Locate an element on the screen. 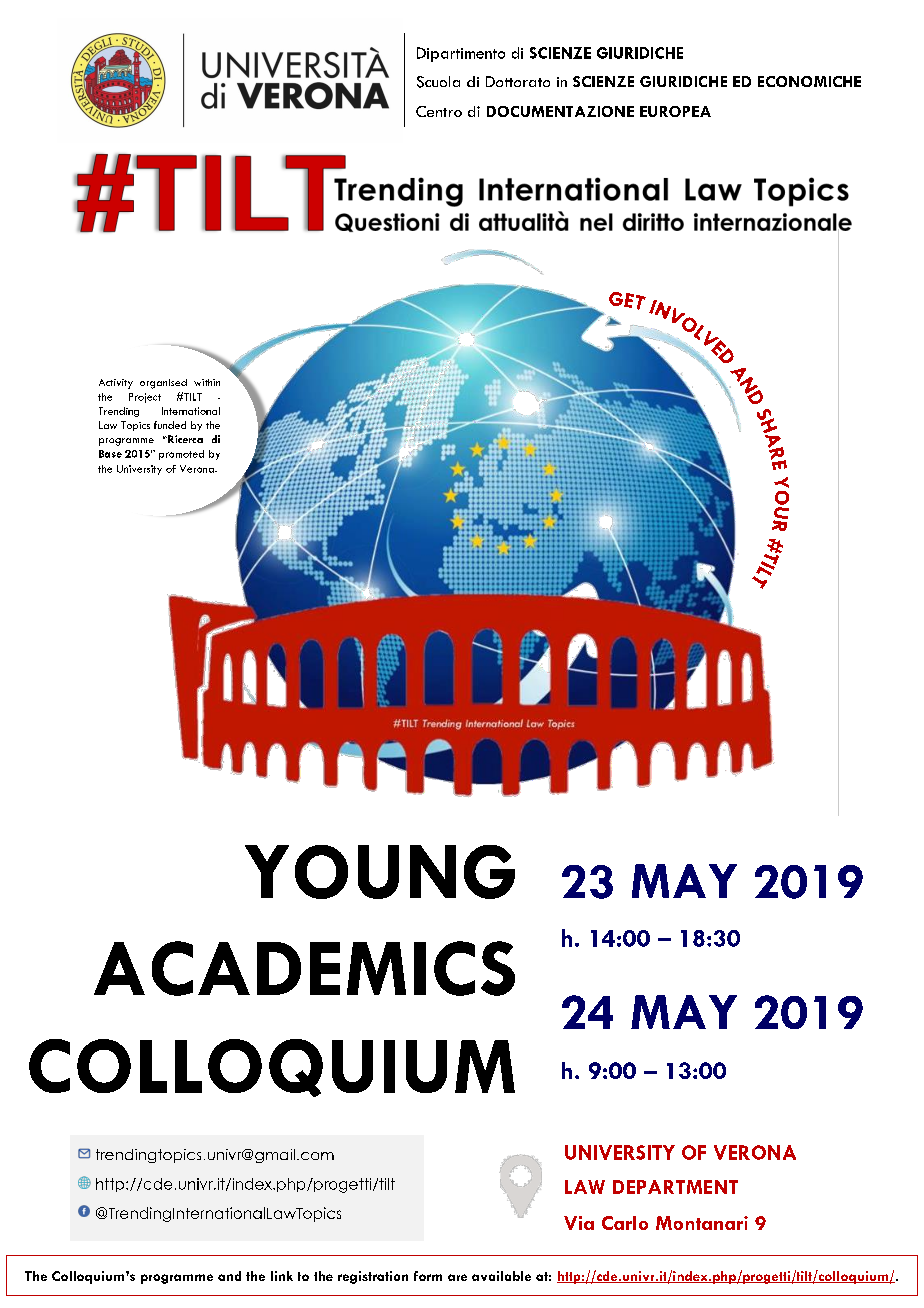  registration is located at coordinates (373, 1277).
